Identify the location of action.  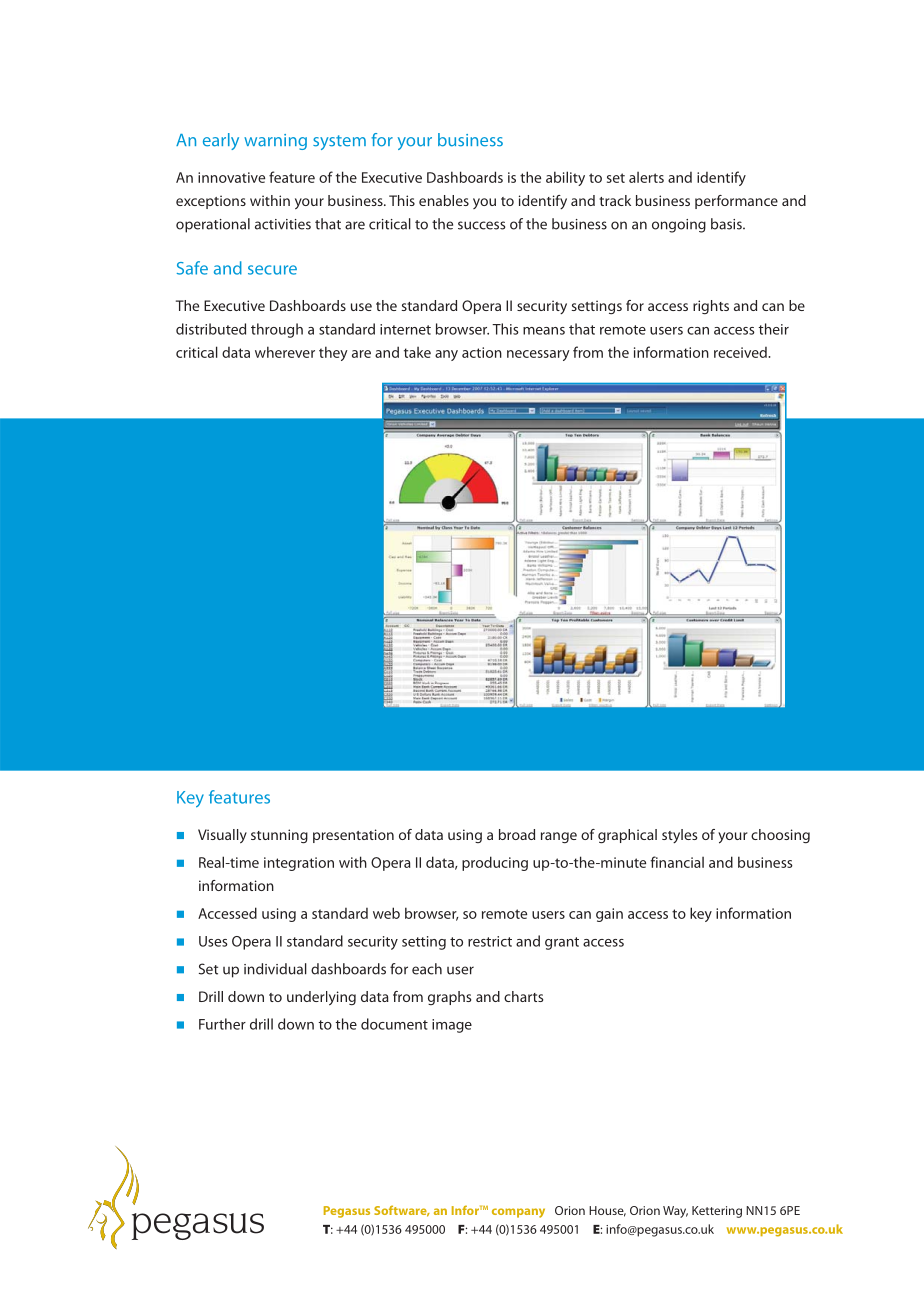
(482, 352).
